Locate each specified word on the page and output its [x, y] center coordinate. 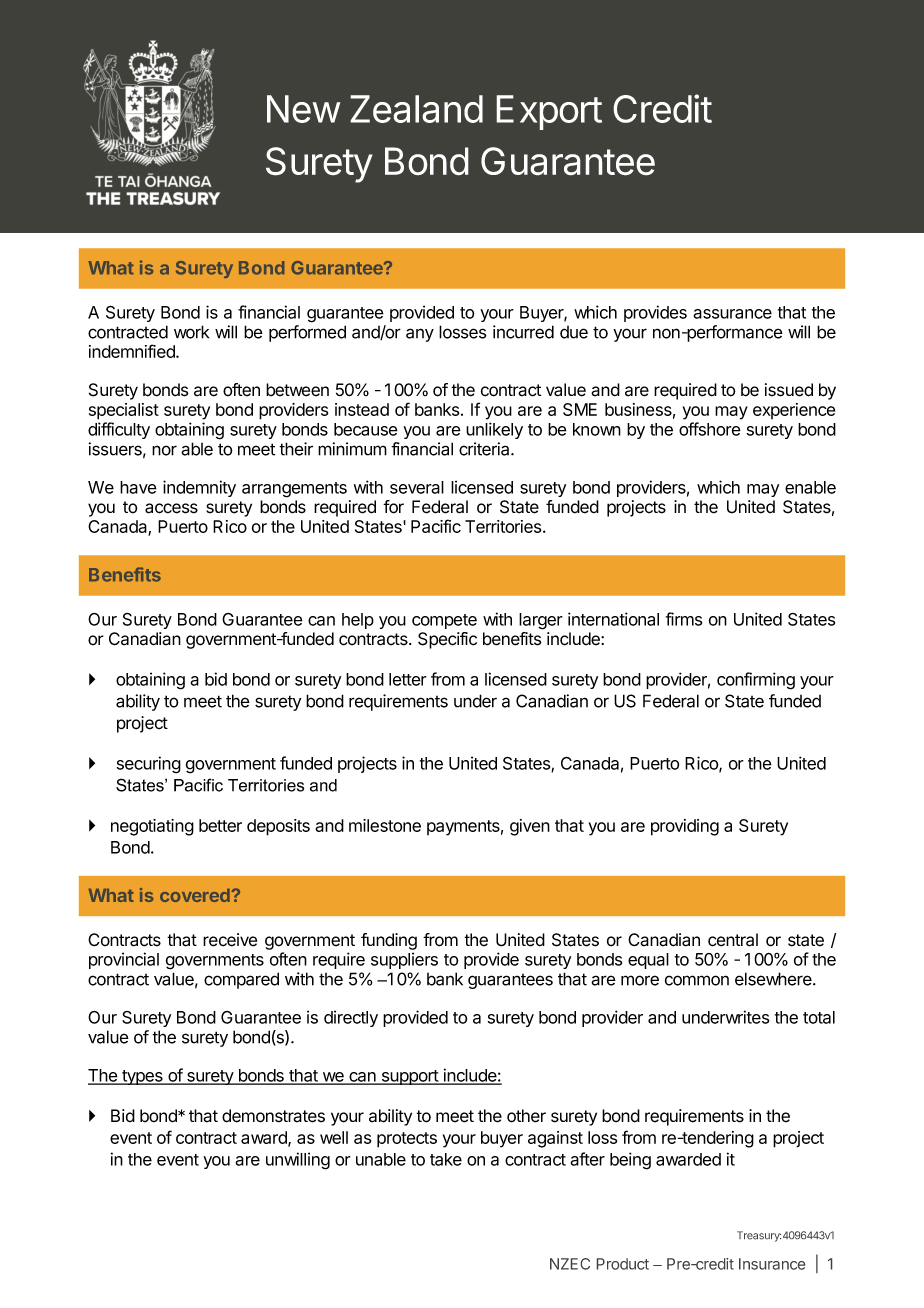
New [303, 109]
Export [549, 112]
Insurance [772, 1264]
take [446, 1159]
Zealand [416, 109]
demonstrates [273, 1116]
